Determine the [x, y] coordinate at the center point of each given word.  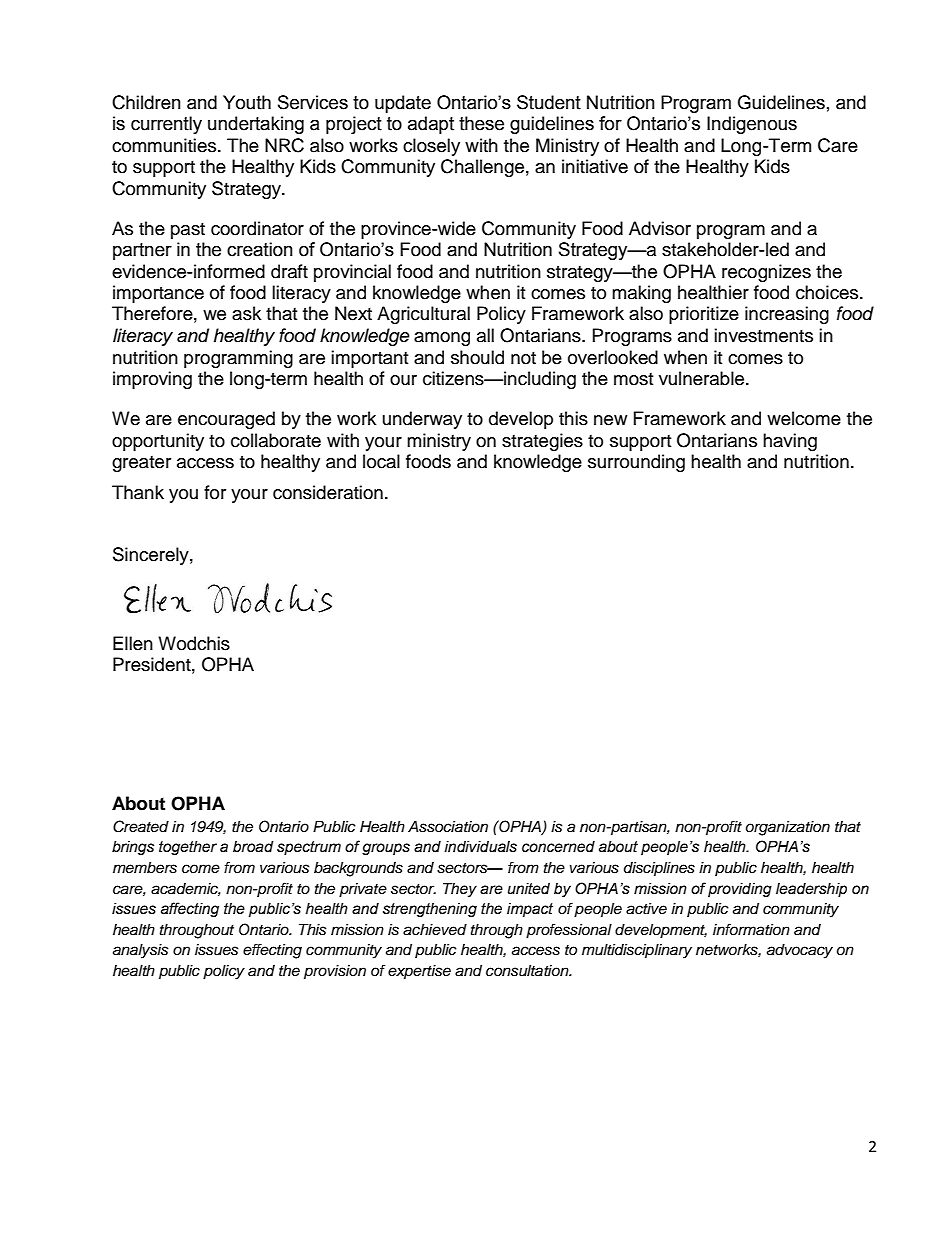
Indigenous [752, 125]
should [477, 357]
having [790, 442]
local [381, 461]
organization [788, 828]
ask [246, 313]
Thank [138, 492]
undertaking [256, 125]
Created [141, 826]
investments [763, 335]
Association [448, 827]
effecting [272, 951]
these [481, 123]
